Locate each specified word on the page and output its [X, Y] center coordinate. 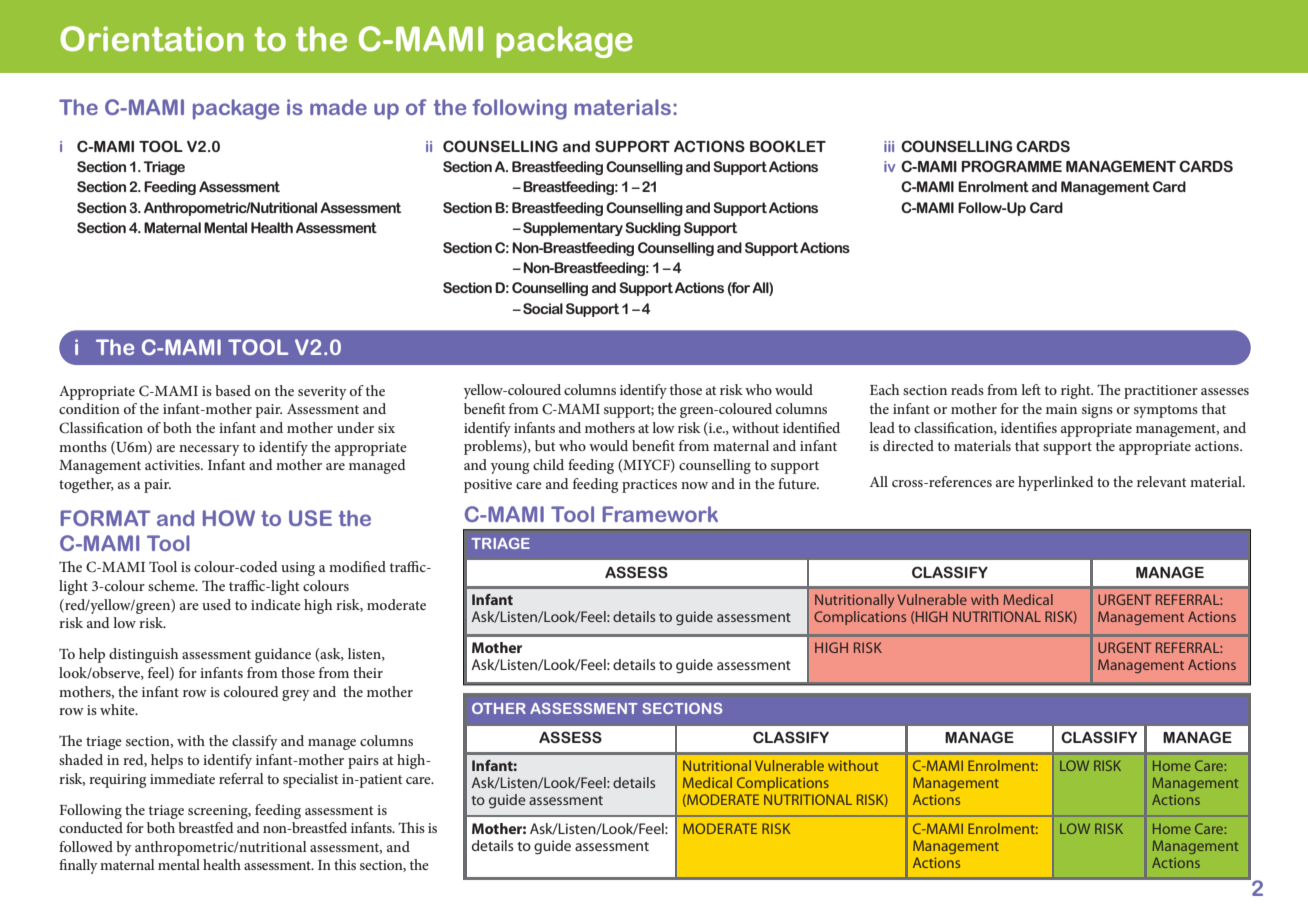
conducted [91, 827]
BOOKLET [788, 146]
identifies [1029, 427]
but [545, 445]
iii [889, 146]
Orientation [152, 39]
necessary [209, 450]
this [345, 864]
